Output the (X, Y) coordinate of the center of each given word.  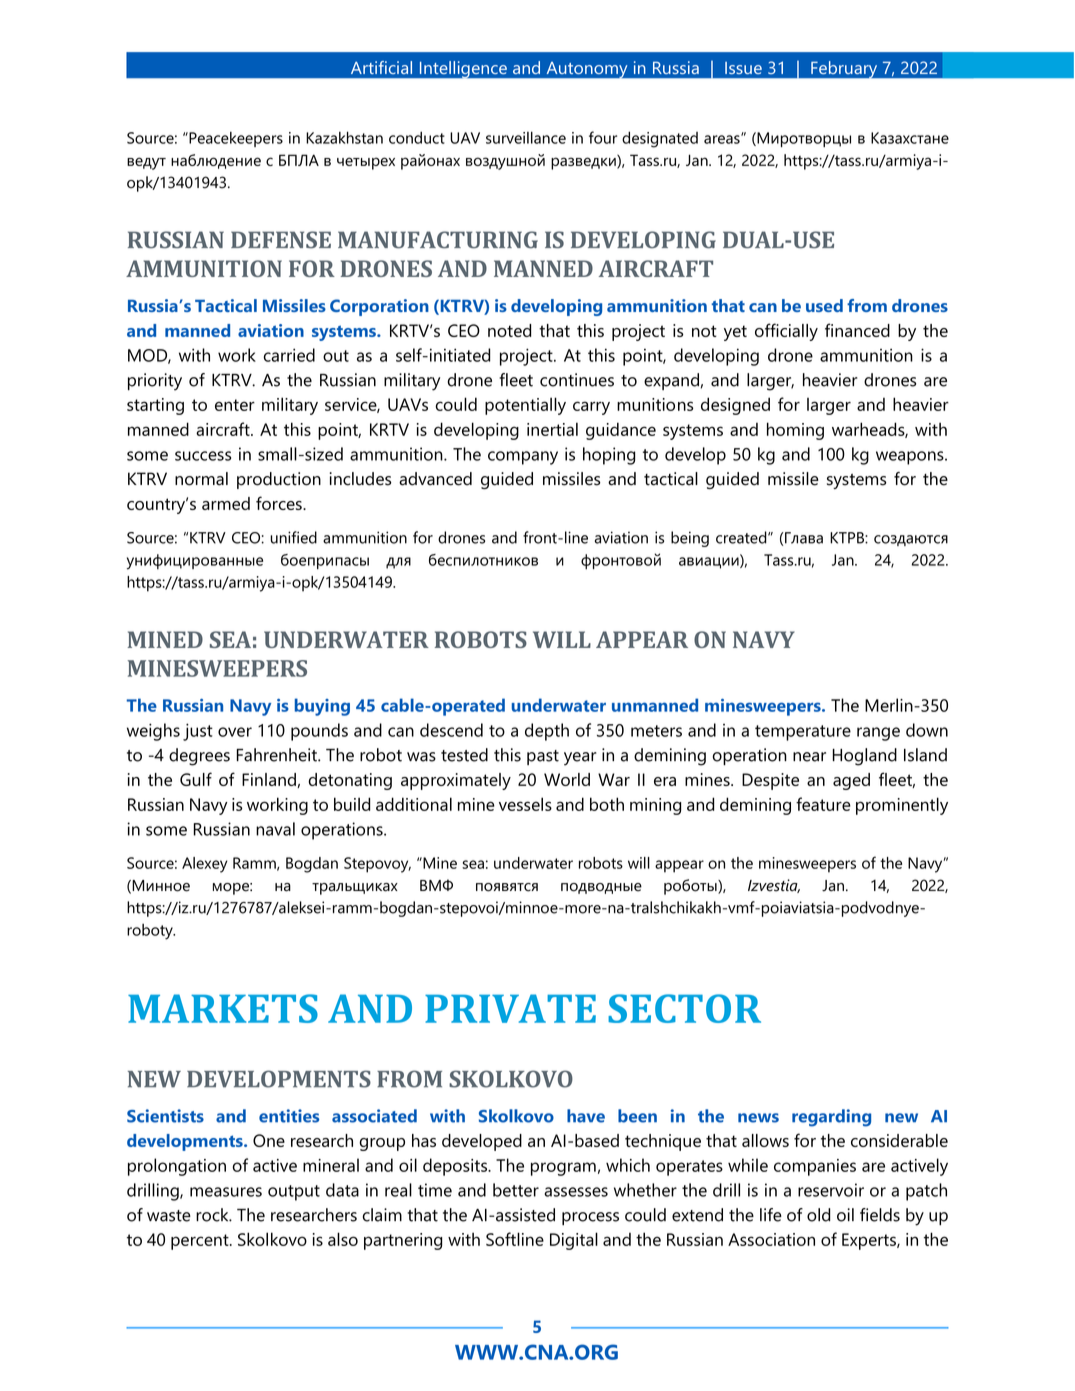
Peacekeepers (235, 139)
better (516, 1190)
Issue (743, 68)
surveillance (526, 137)
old (818, 1215)
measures (226, 1192)
